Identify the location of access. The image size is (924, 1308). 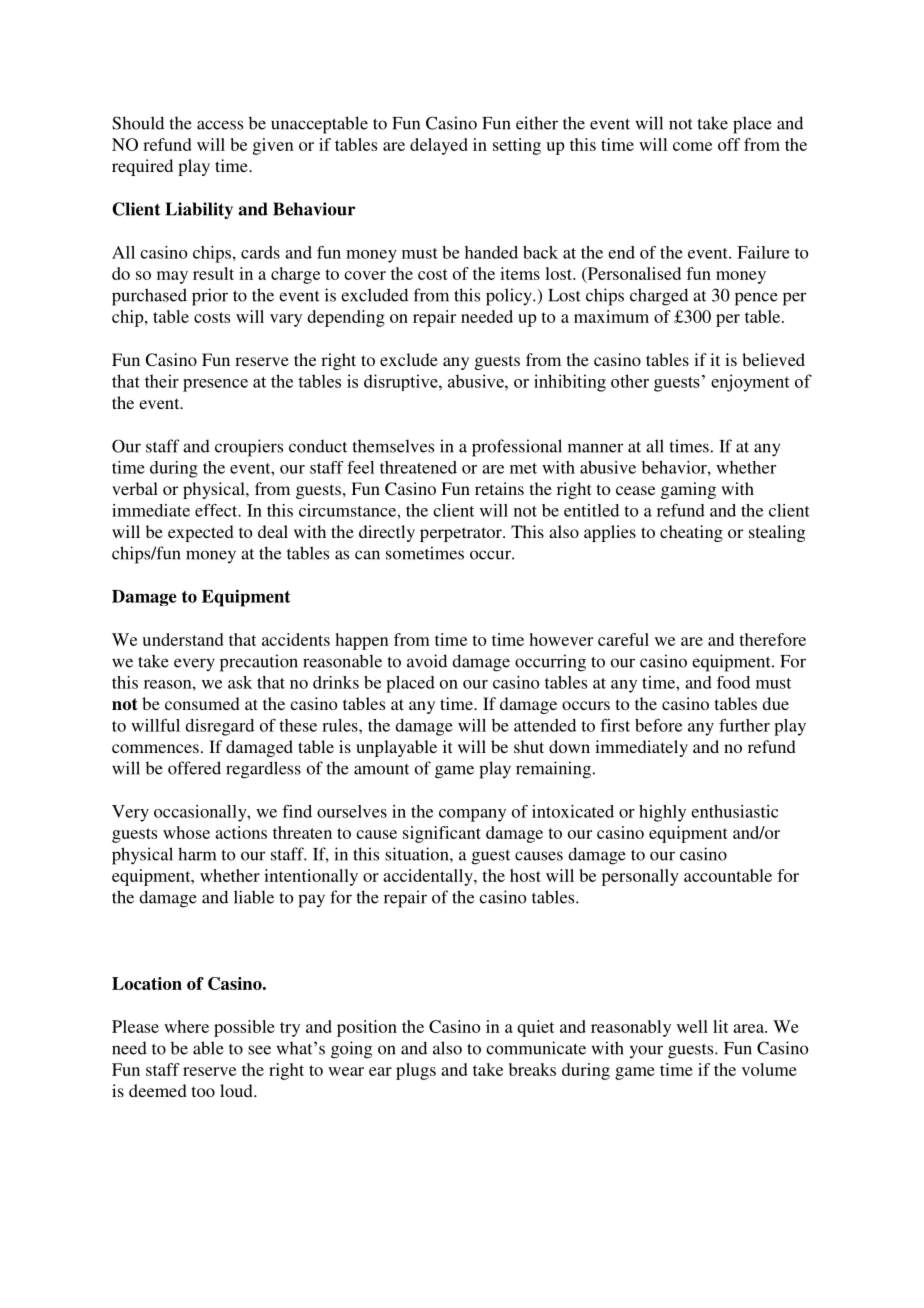
(220, 125).
